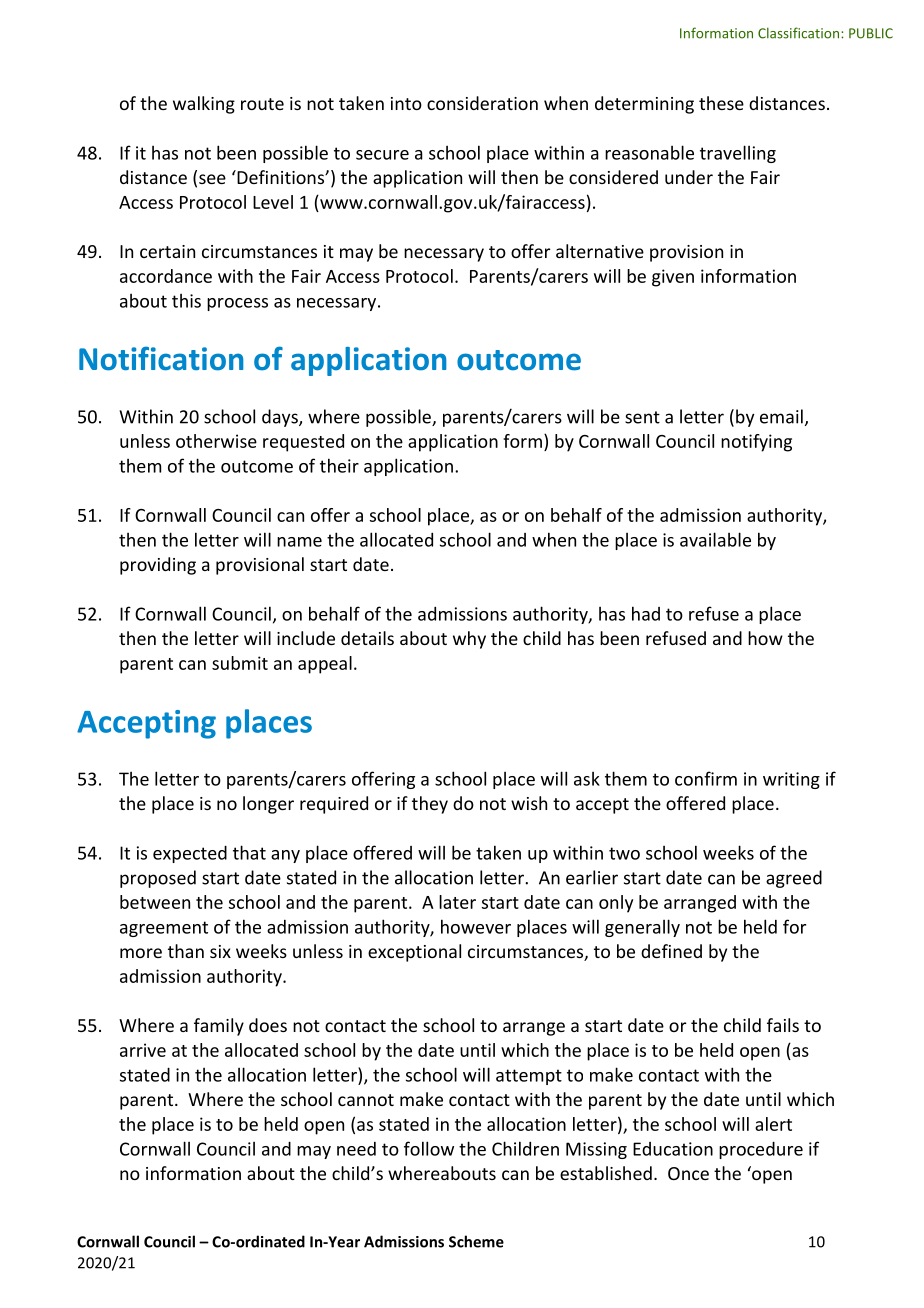 Image resolution: width=924 pixels, height=1308 pixels. What do you see at coordinates (482, 103) in the page?
I see `consideration` at bounding box center [482, 103].
